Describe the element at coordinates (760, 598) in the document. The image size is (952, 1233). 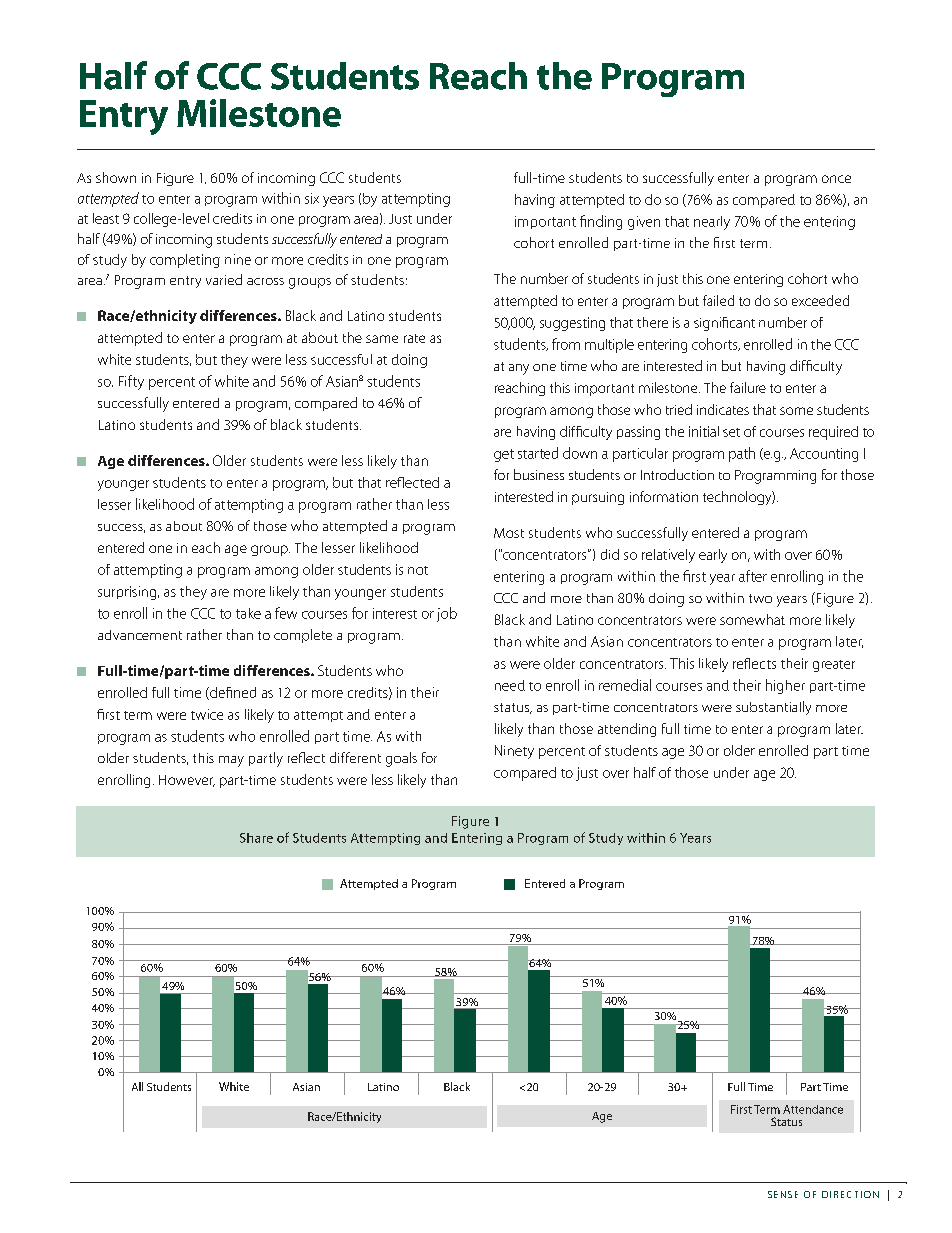
I see `two` at that location.
